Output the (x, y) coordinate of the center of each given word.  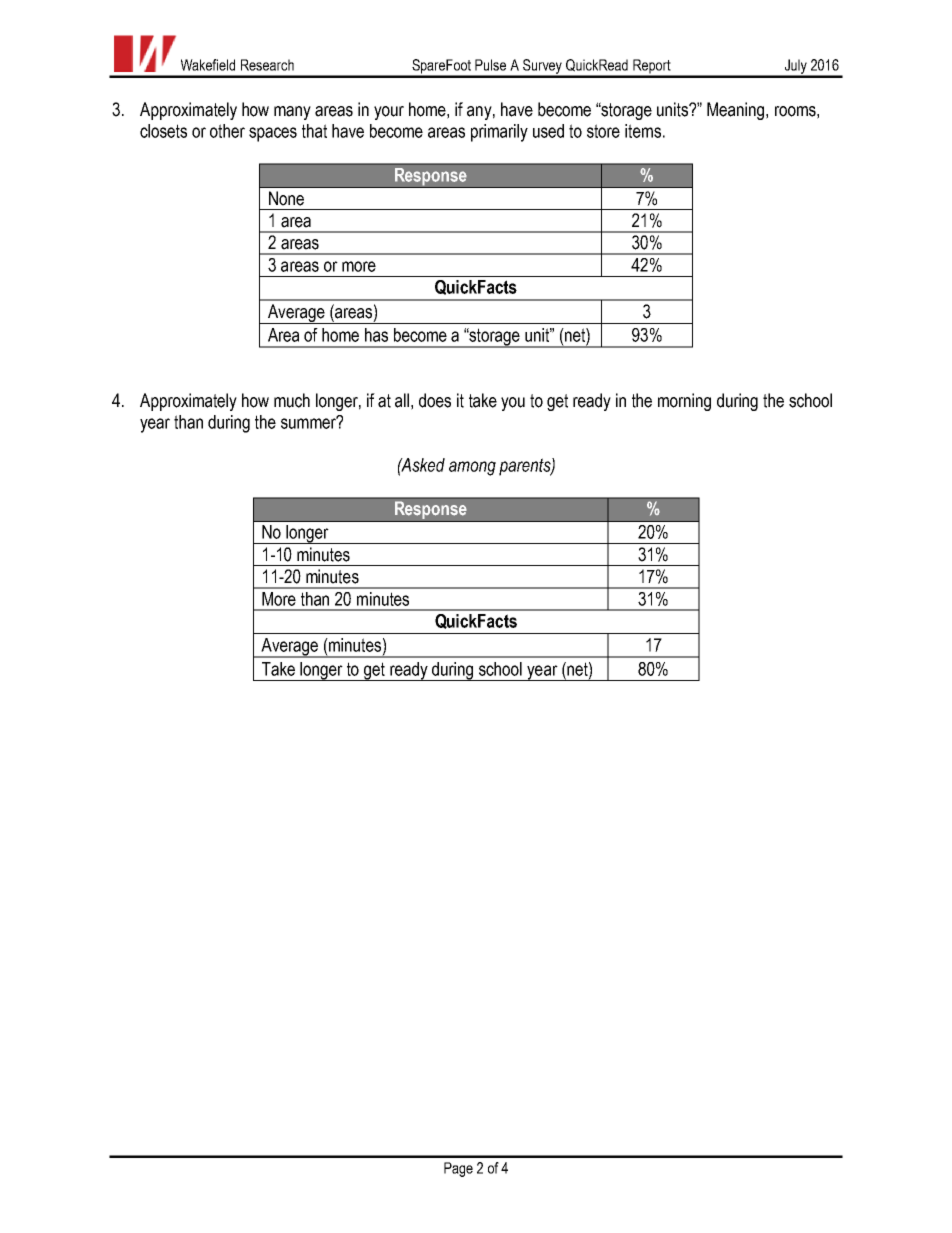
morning (684, 402)
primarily (499, 133)
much (292, 400)
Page (458, 1169)
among (472, 468)
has (376, 335)
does (435, 400)
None (286, 198)
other (227, 131)
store (603, 131)
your (389, 113)
